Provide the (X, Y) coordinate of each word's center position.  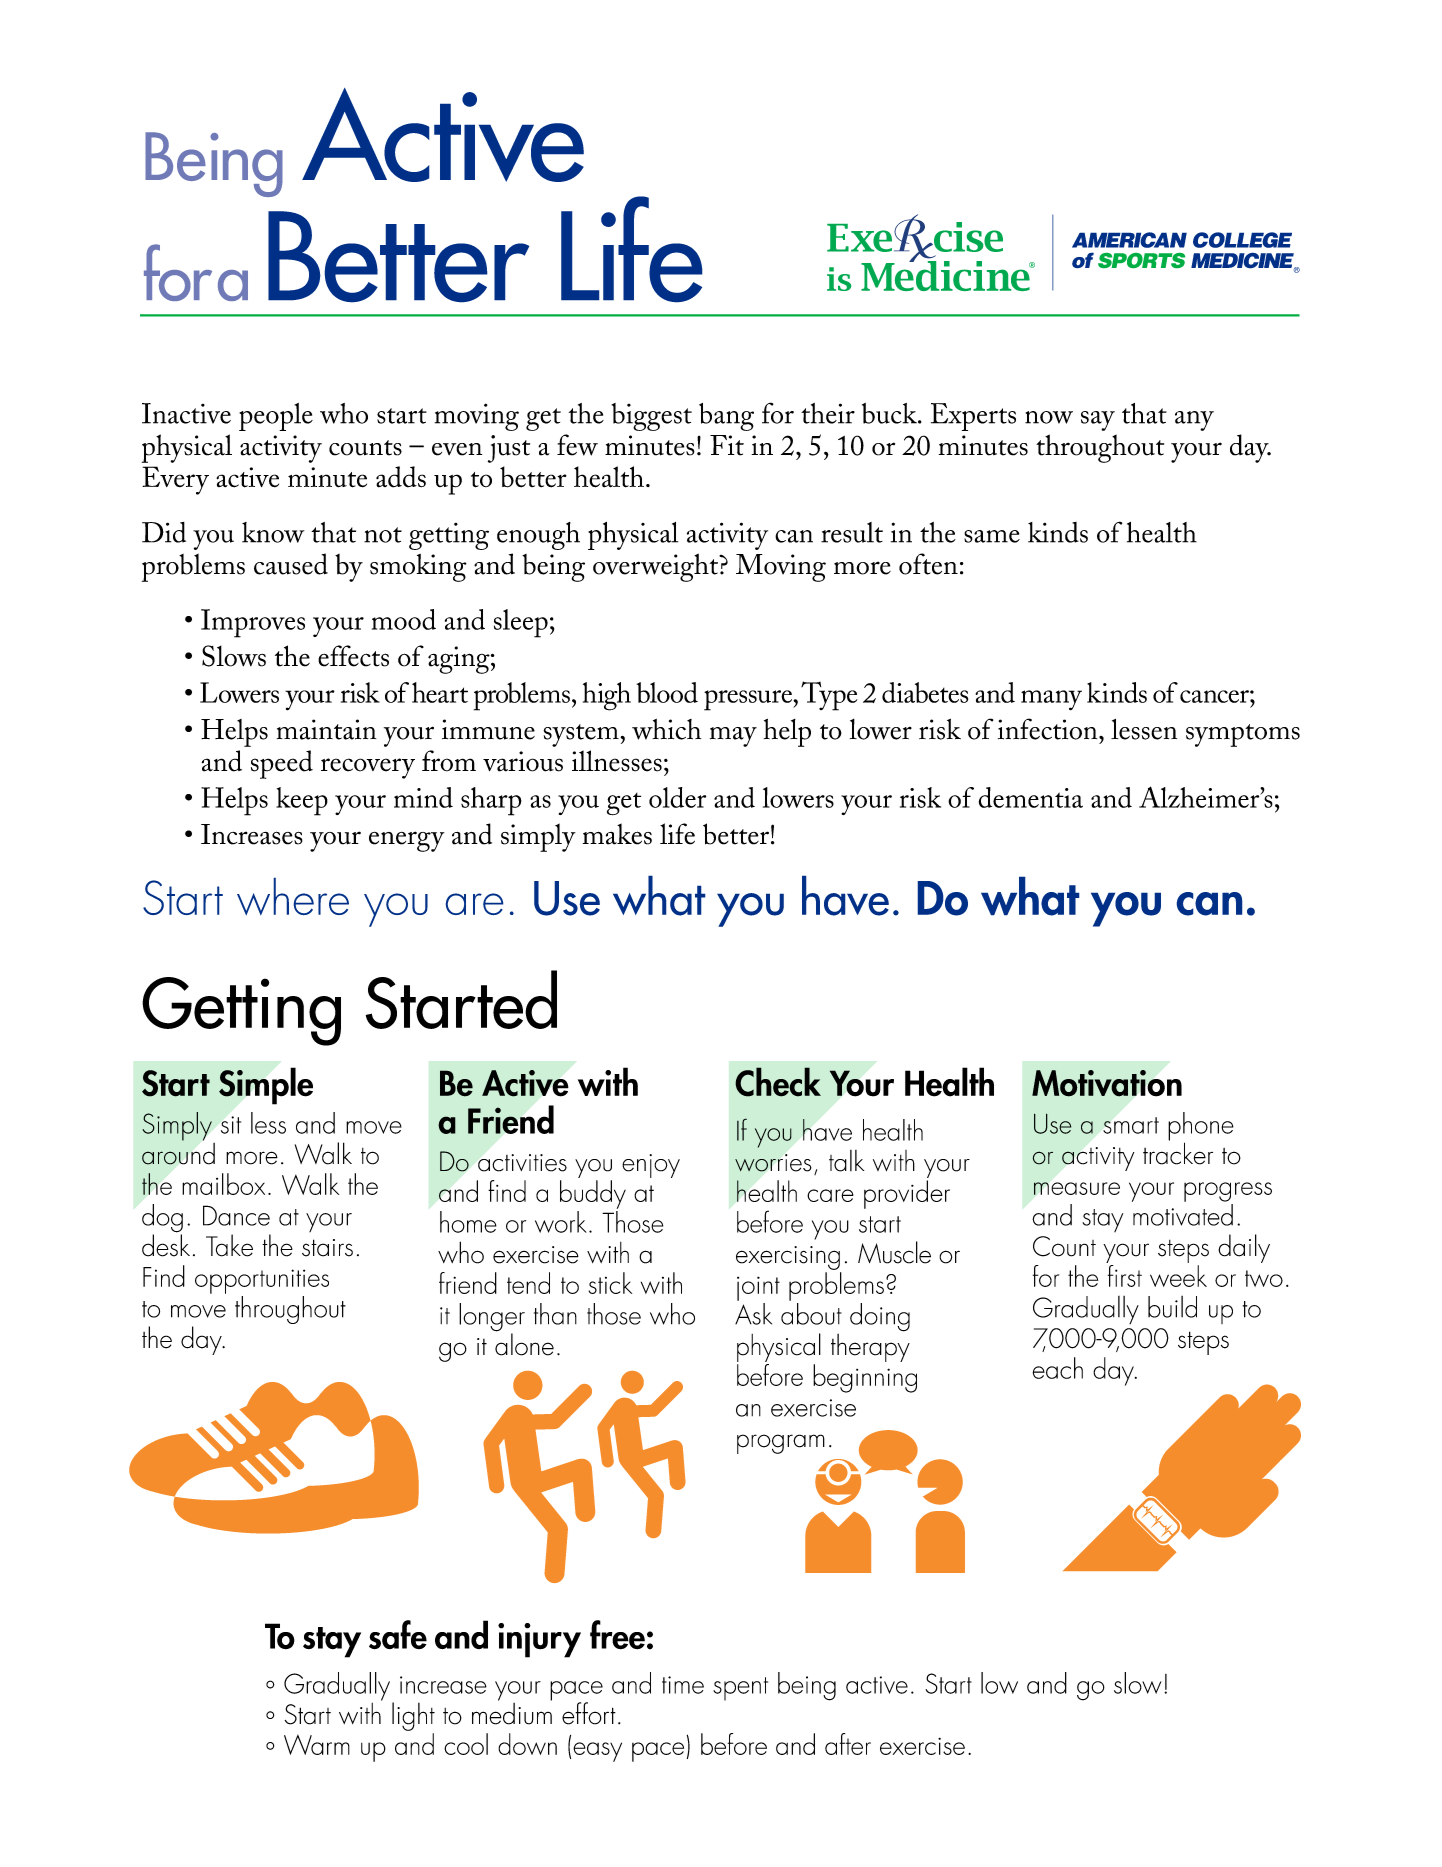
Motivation (1107, 1083)
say (1098, 421)
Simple (266, 1086)
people (276, 417)
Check (778, 1082)
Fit (727, 445)
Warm (317, 1744)
